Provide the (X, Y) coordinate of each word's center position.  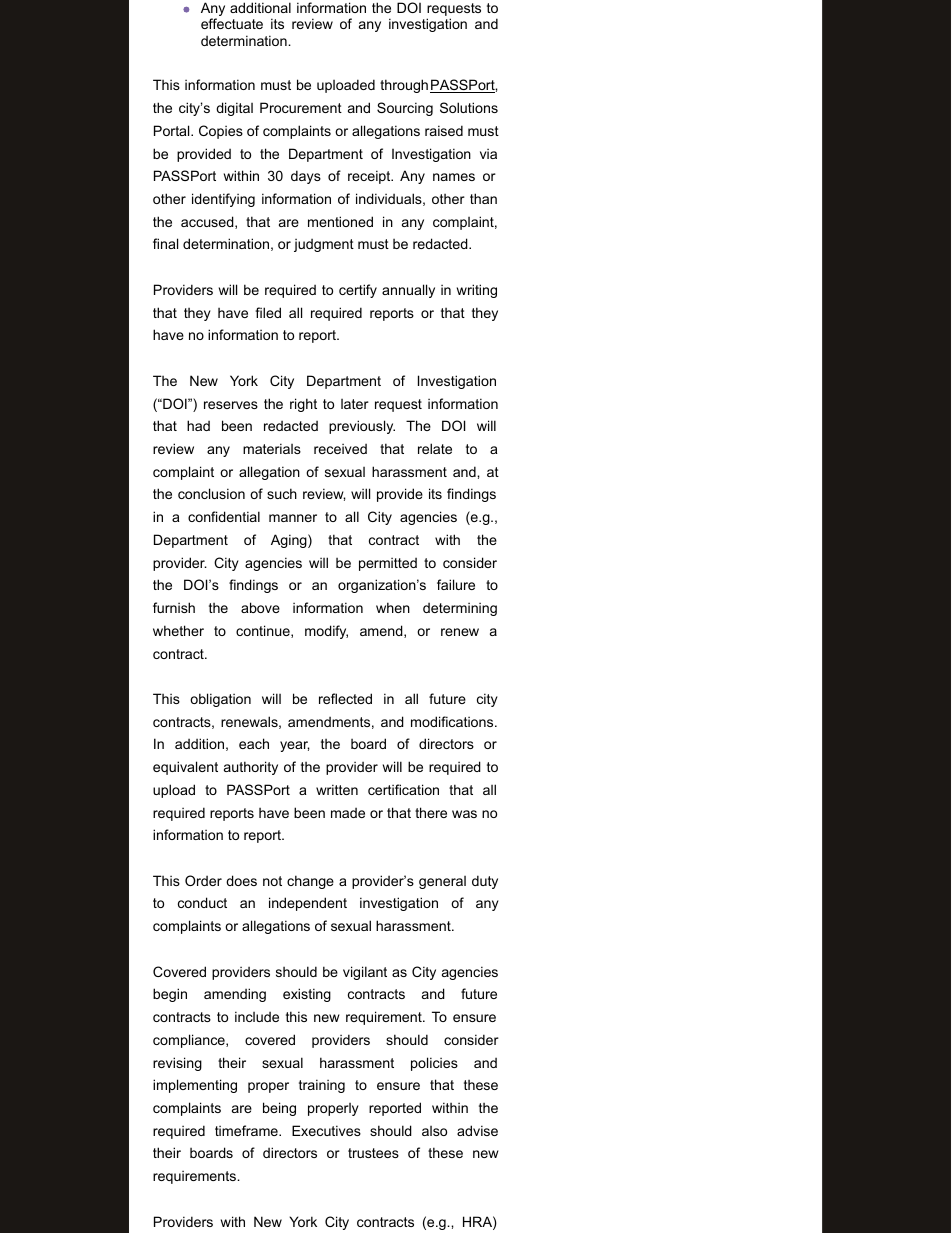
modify (326, 632)
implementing (195, 1086)
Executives (326, 1130)
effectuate (232, 23)
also (434, 1131)
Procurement (301, 107)
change (310, 882)
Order (203, 880)
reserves (231, 405)
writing (477, 291)
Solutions (469, 107)
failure (456, 584)
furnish (174, 607)
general (442, 882)
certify (358, 291)
